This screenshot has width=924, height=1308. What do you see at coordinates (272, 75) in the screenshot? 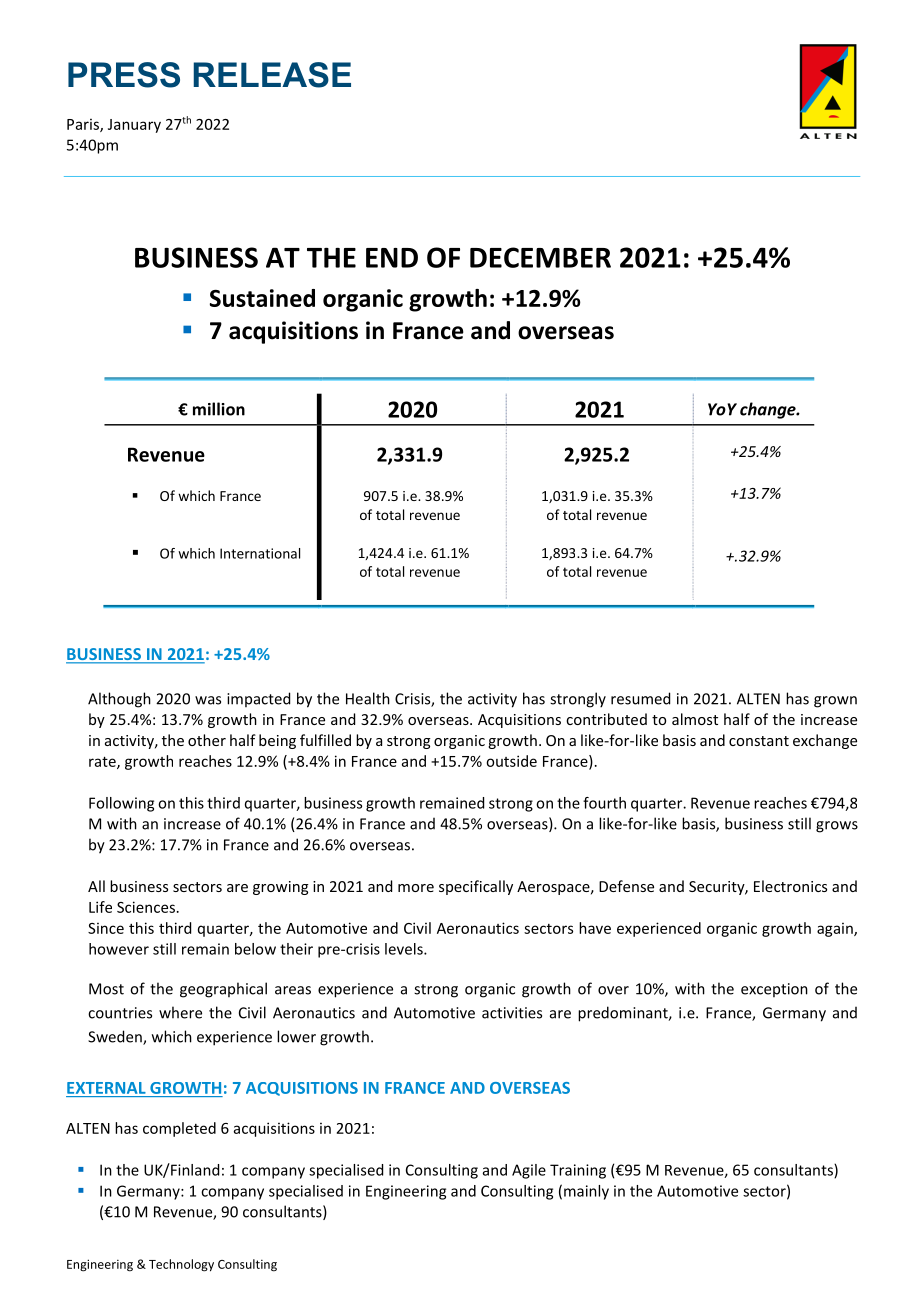
I see `RELEASE` at bounding box center [272, 75].
